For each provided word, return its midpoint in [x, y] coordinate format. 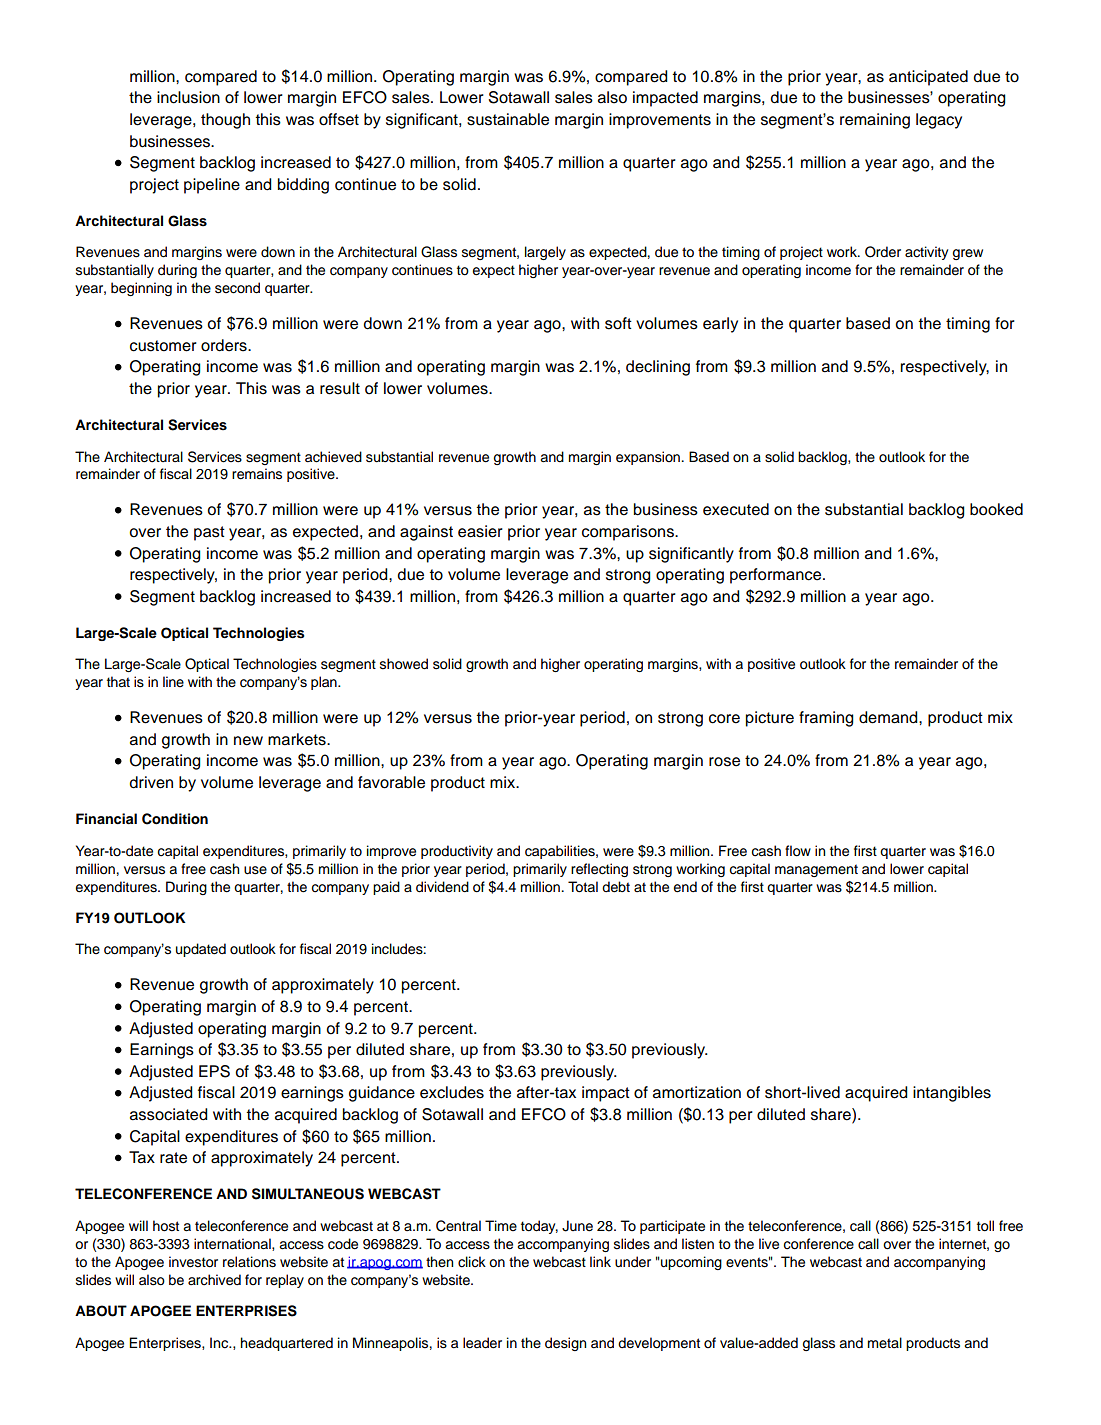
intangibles [952, 1094]
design [565, 1344]
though [225, 121]
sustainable [508, 119]
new [248, 741]
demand [889, 717]
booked [996, 509]
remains [257, 474]
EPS [214, 1071]
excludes [452, 1092]
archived [214, 1280]
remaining [875, 121]
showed [404, 664]
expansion [649, 458]
